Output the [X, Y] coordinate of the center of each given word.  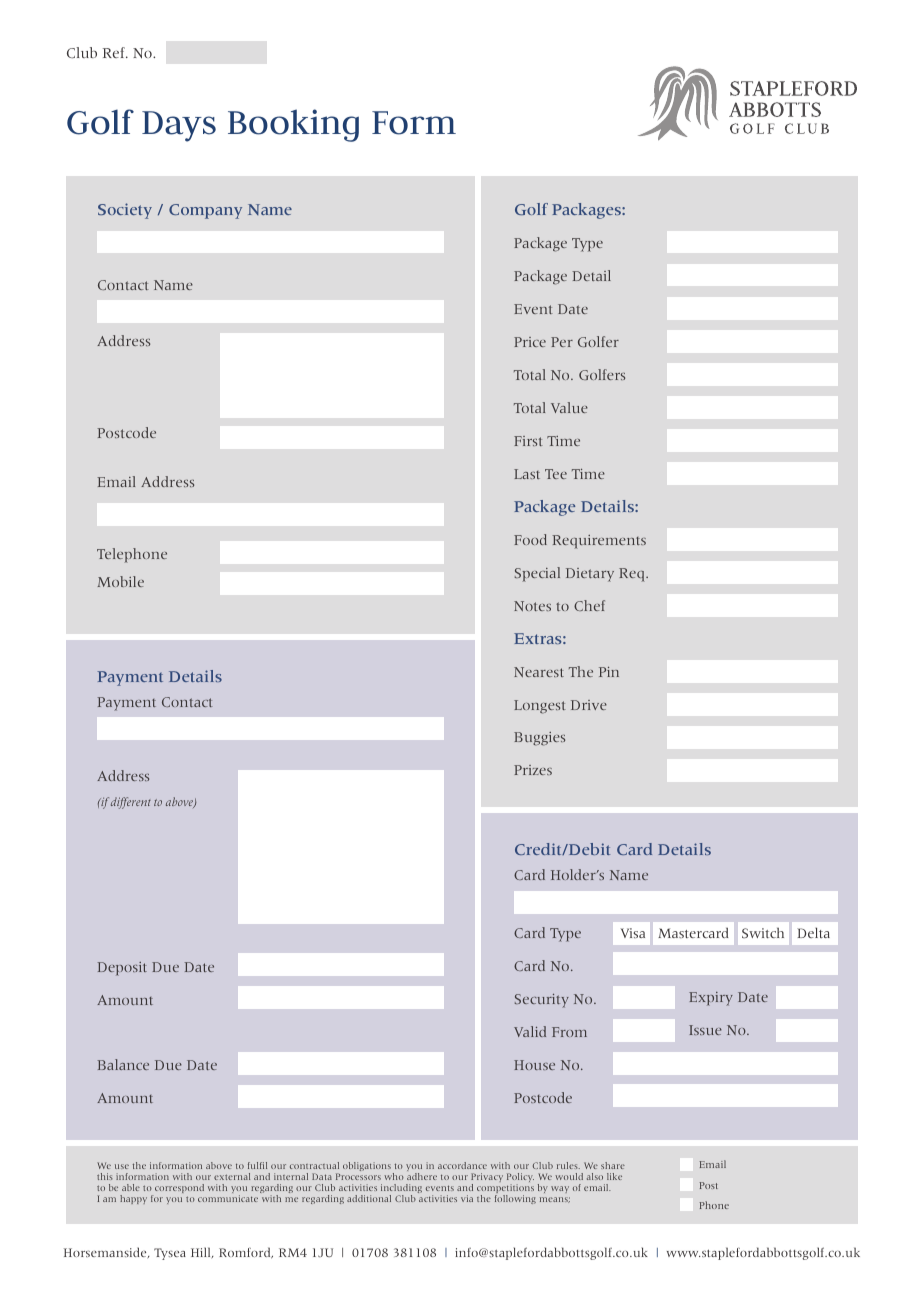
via [467, 1198]
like [614, 1176]
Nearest [539, 672]
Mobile [120, 581]
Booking [293, 125]
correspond [179, 1188]
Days [179, 126]
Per [562, 342]
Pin [609, 672]
